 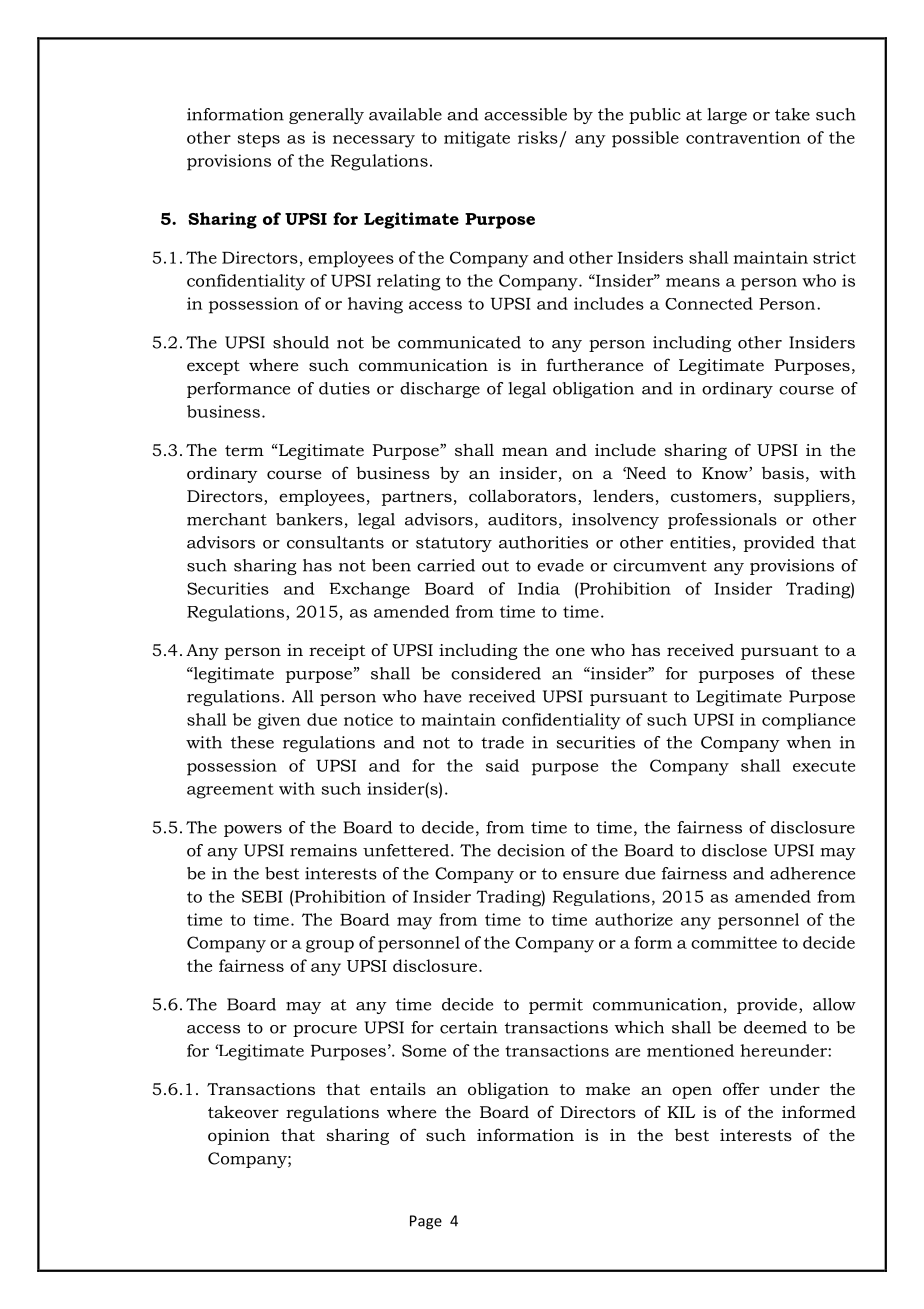 I want to click on steps, so click(x=259, y=140).
